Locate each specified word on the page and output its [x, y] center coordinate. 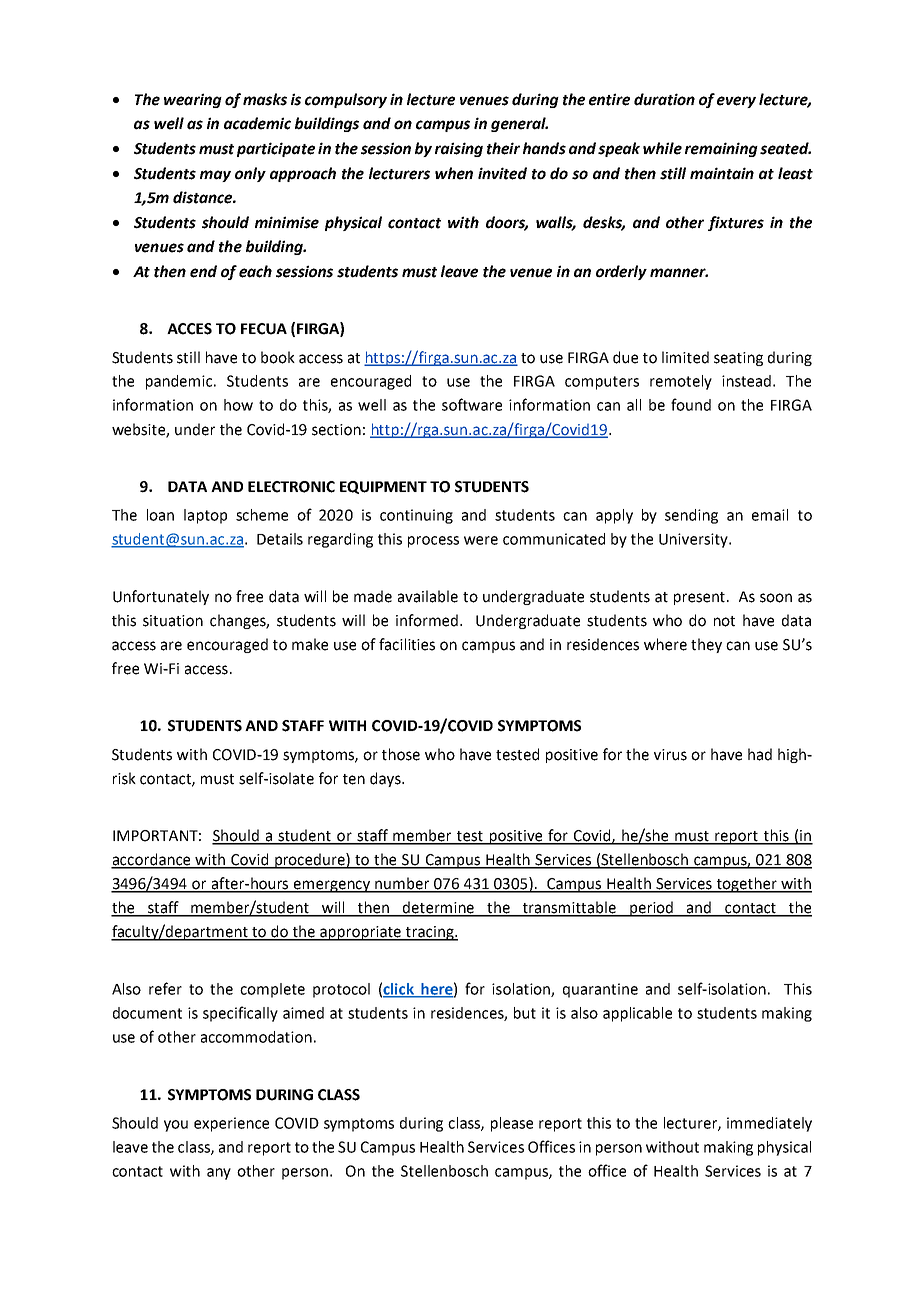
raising [459, 149]
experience [231, 1124]
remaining [721, 149]
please [512, 1124]
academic [257, 123]
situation [173, 621]
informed [428, 620]
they [706, 645]
